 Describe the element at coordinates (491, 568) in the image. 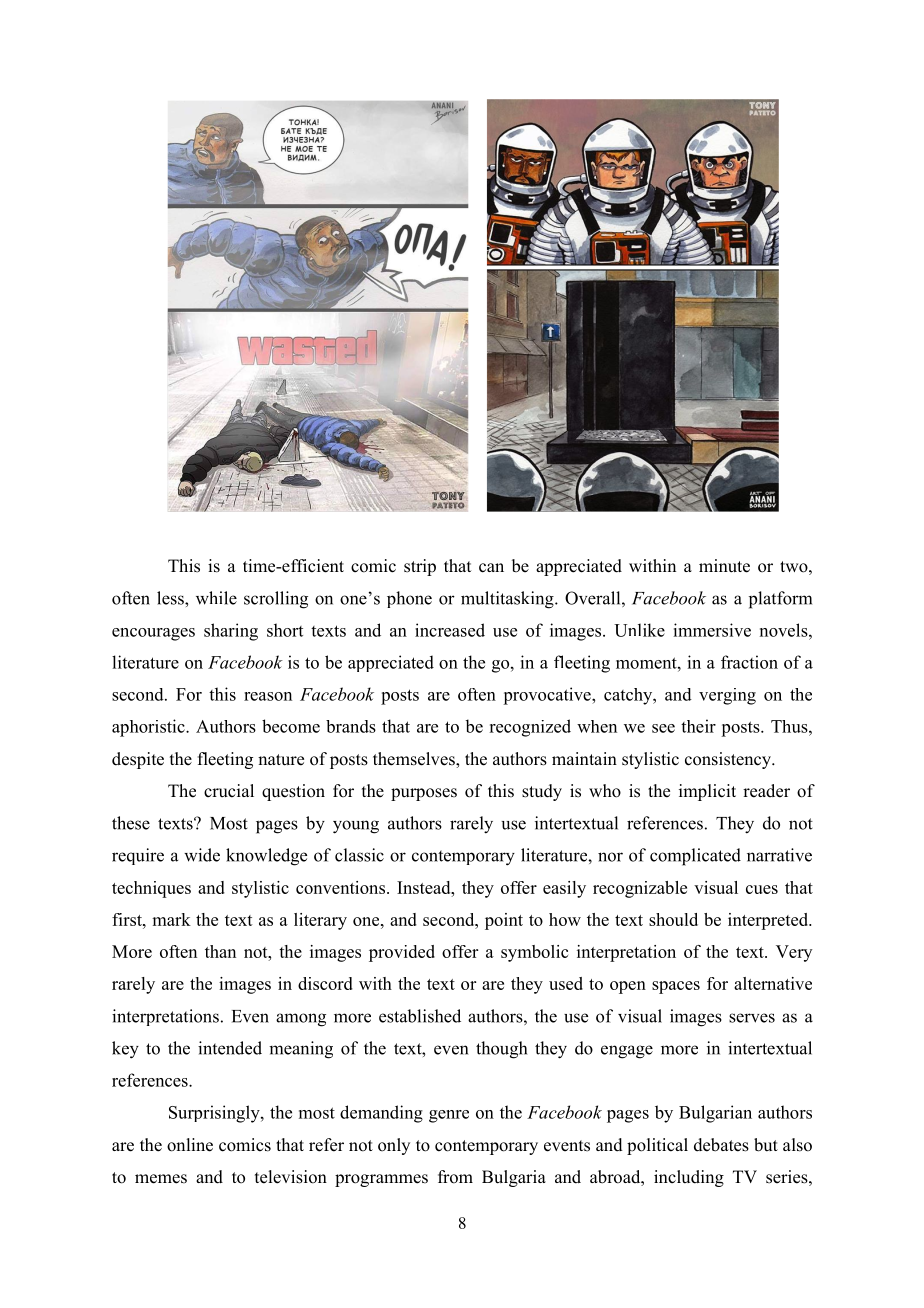

I see `can` at that location.
